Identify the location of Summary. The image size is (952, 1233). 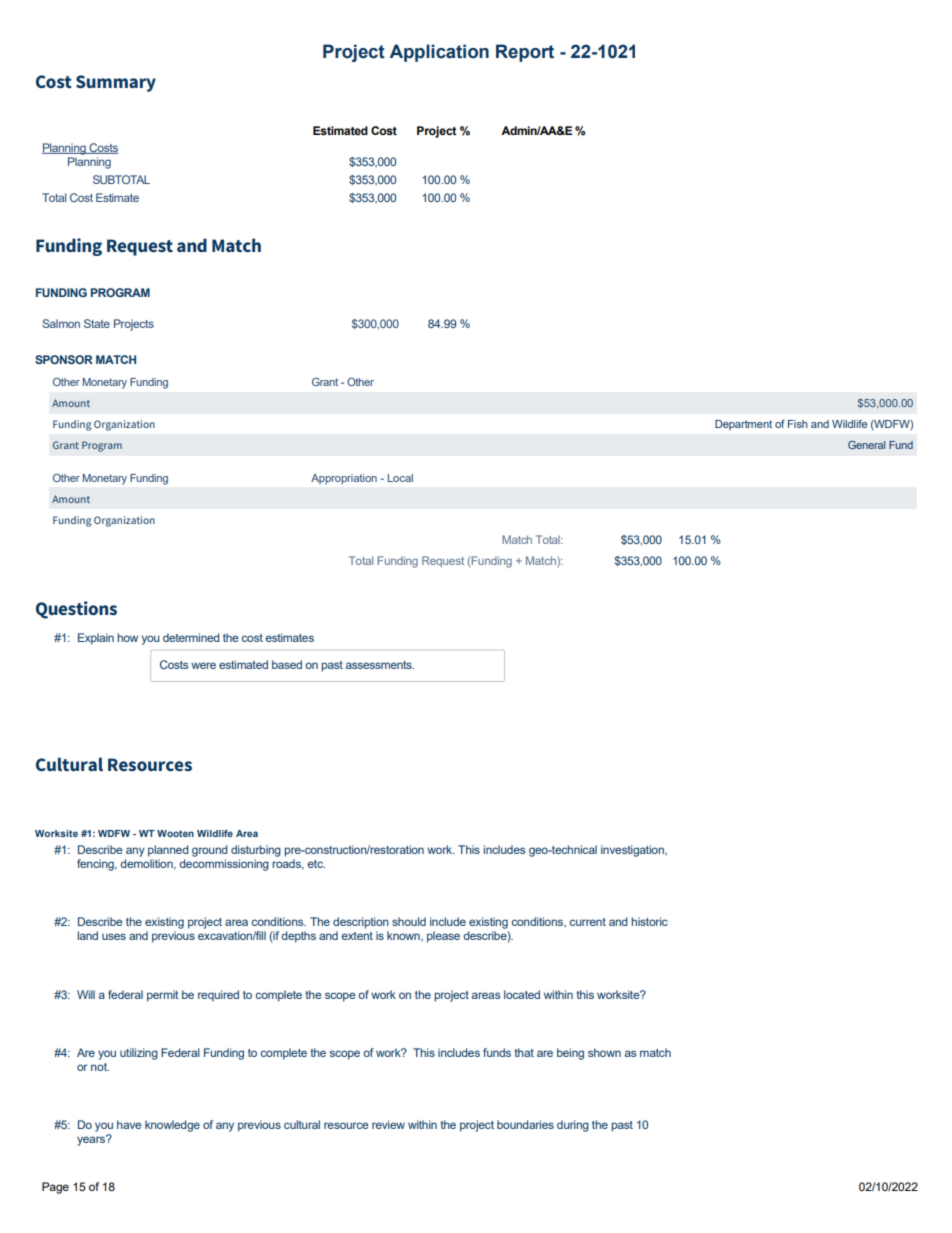
(116, 83).
